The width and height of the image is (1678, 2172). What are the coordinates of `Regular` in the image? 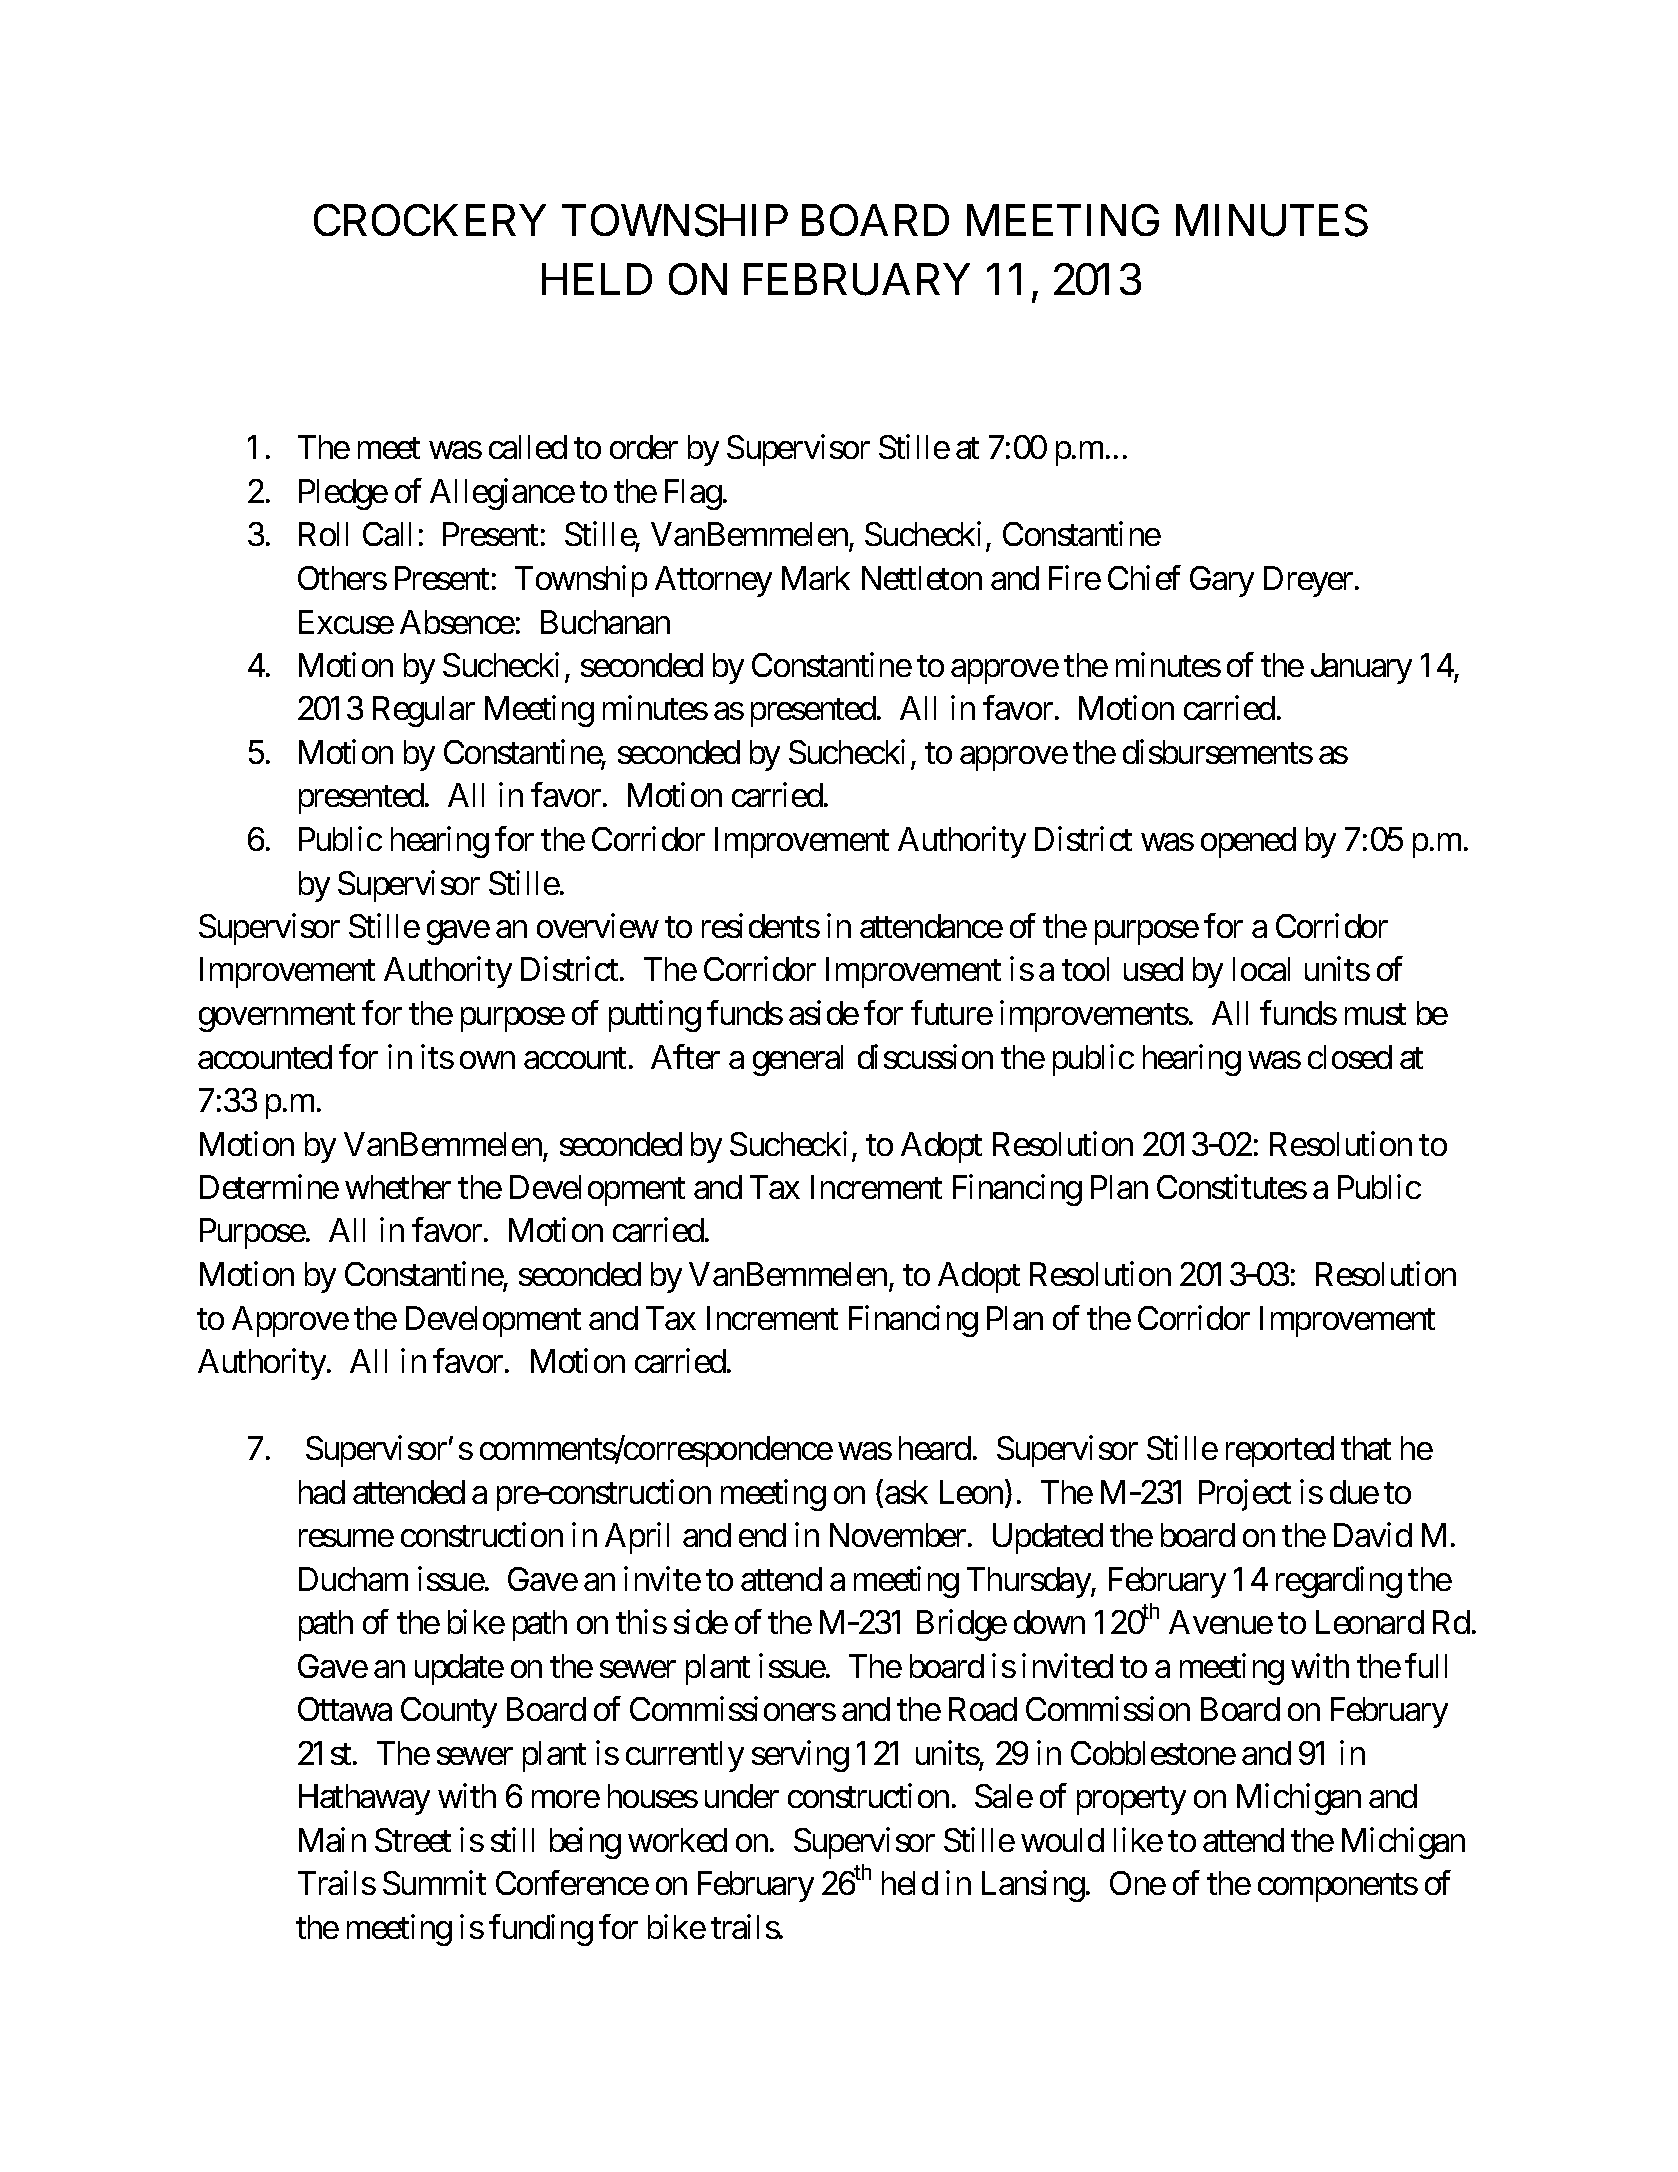 It's located at (424, 711).
